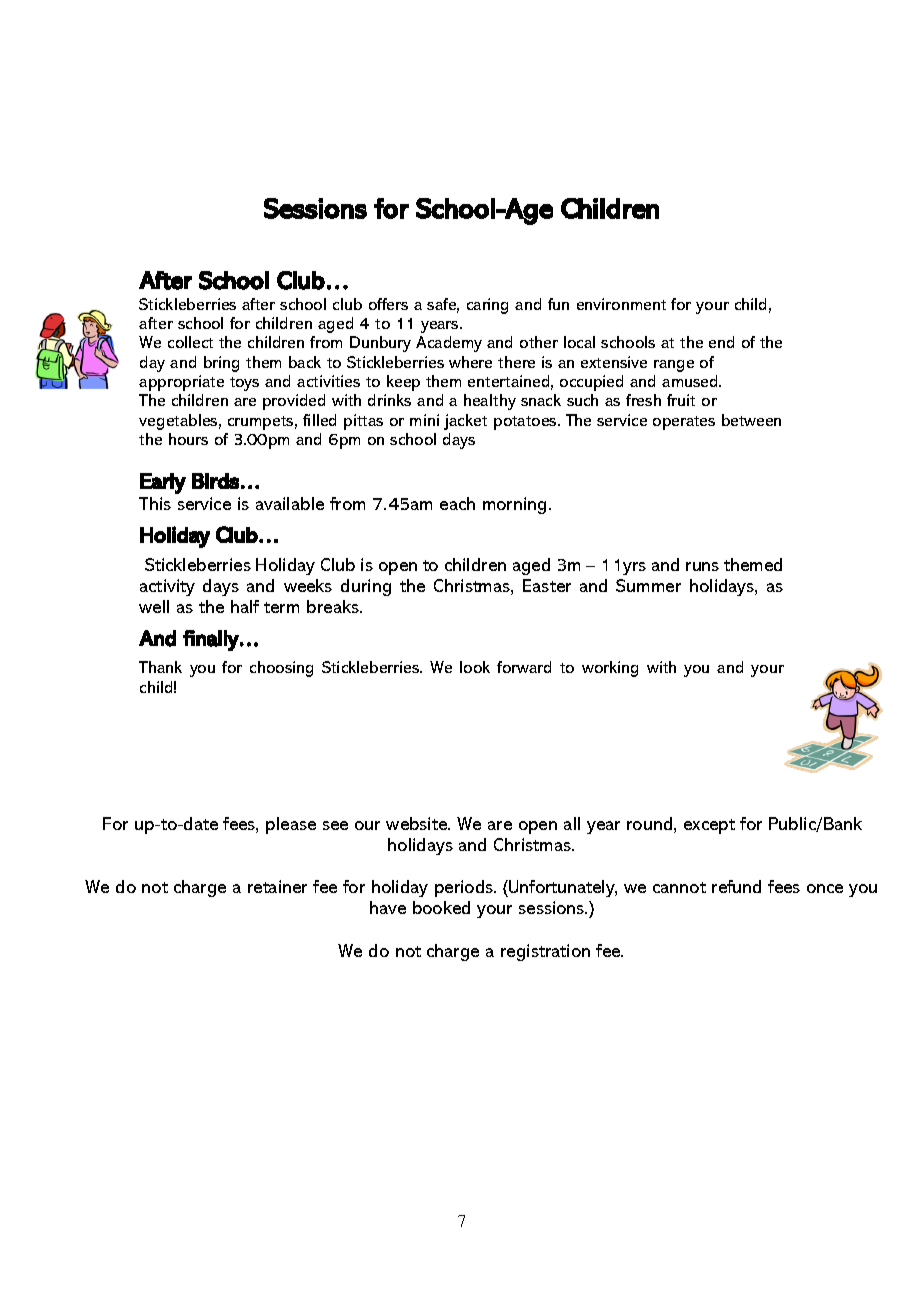 The height and width of the page is (1308, 924). What do you see at coordinates (188, 439) in the page?
I see `hours` at bounding box center [188, 439].
